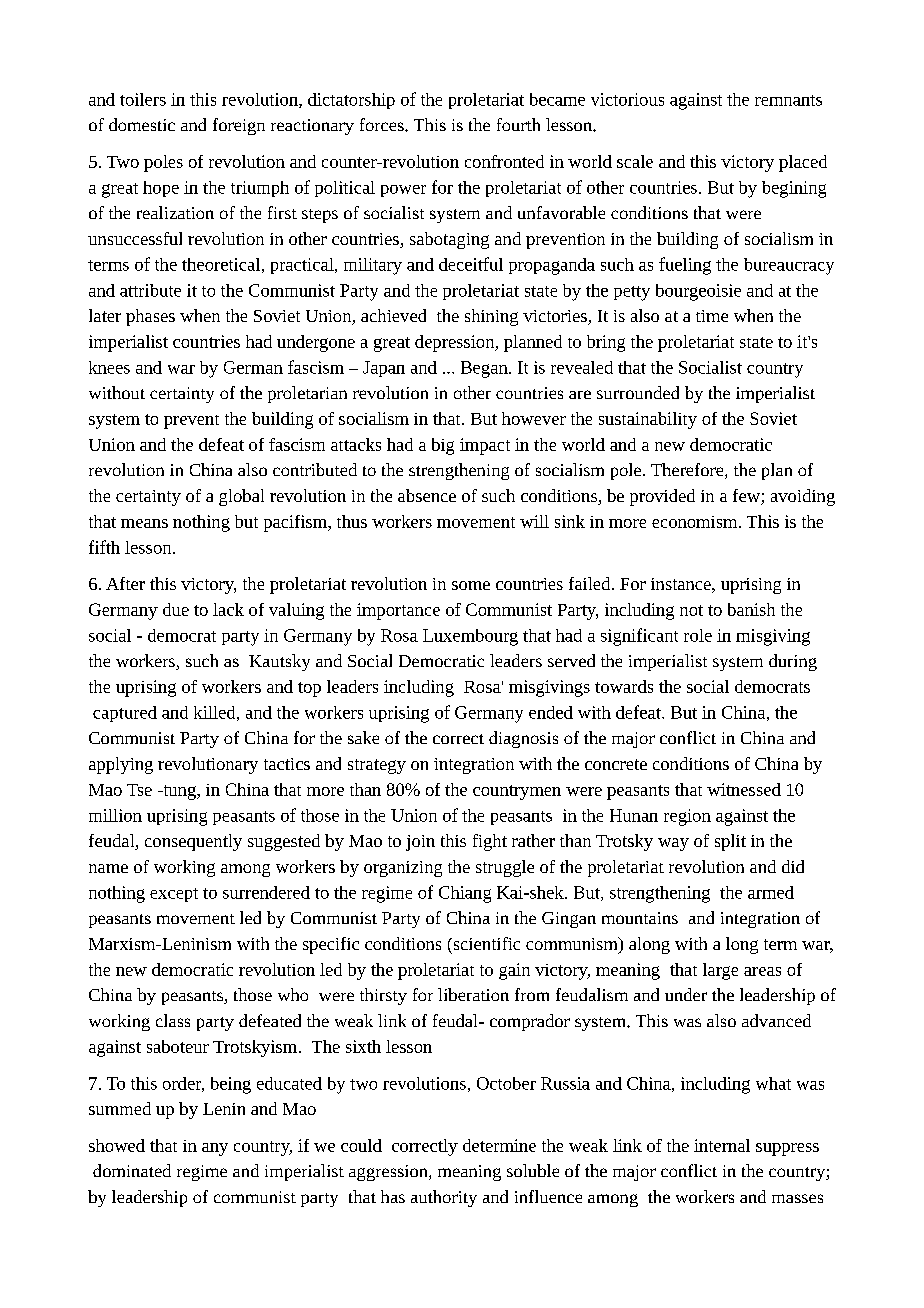 The height and width of the image is (1308, 924). I want to click on sustainability, so click(648, 420).
